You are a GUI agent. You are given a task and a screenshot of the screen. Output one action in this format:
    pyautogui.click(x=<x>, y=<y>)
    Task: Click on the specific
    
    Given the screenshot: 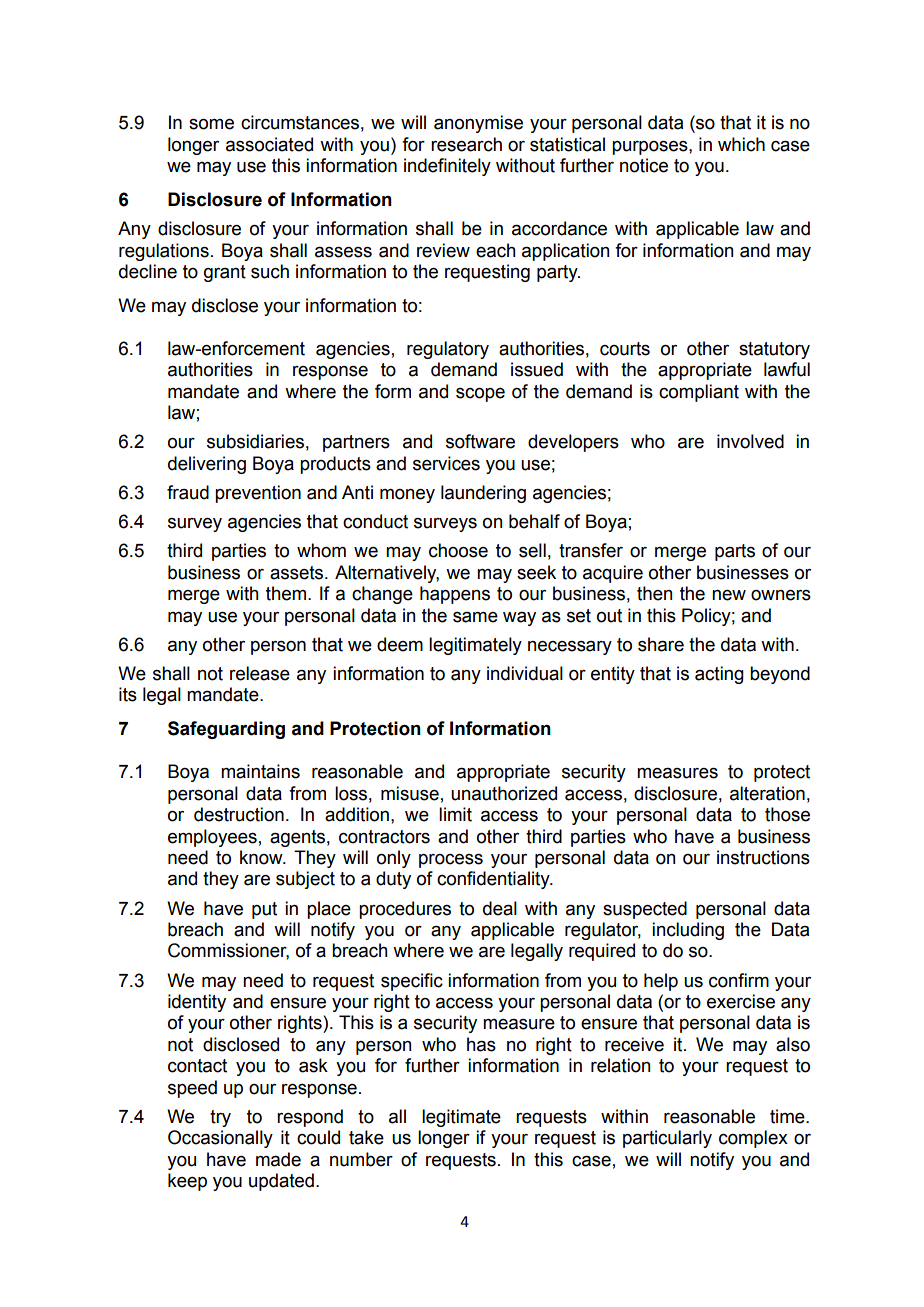 What is the action you would take?
    pyautogui.click(x=412, y=982)
